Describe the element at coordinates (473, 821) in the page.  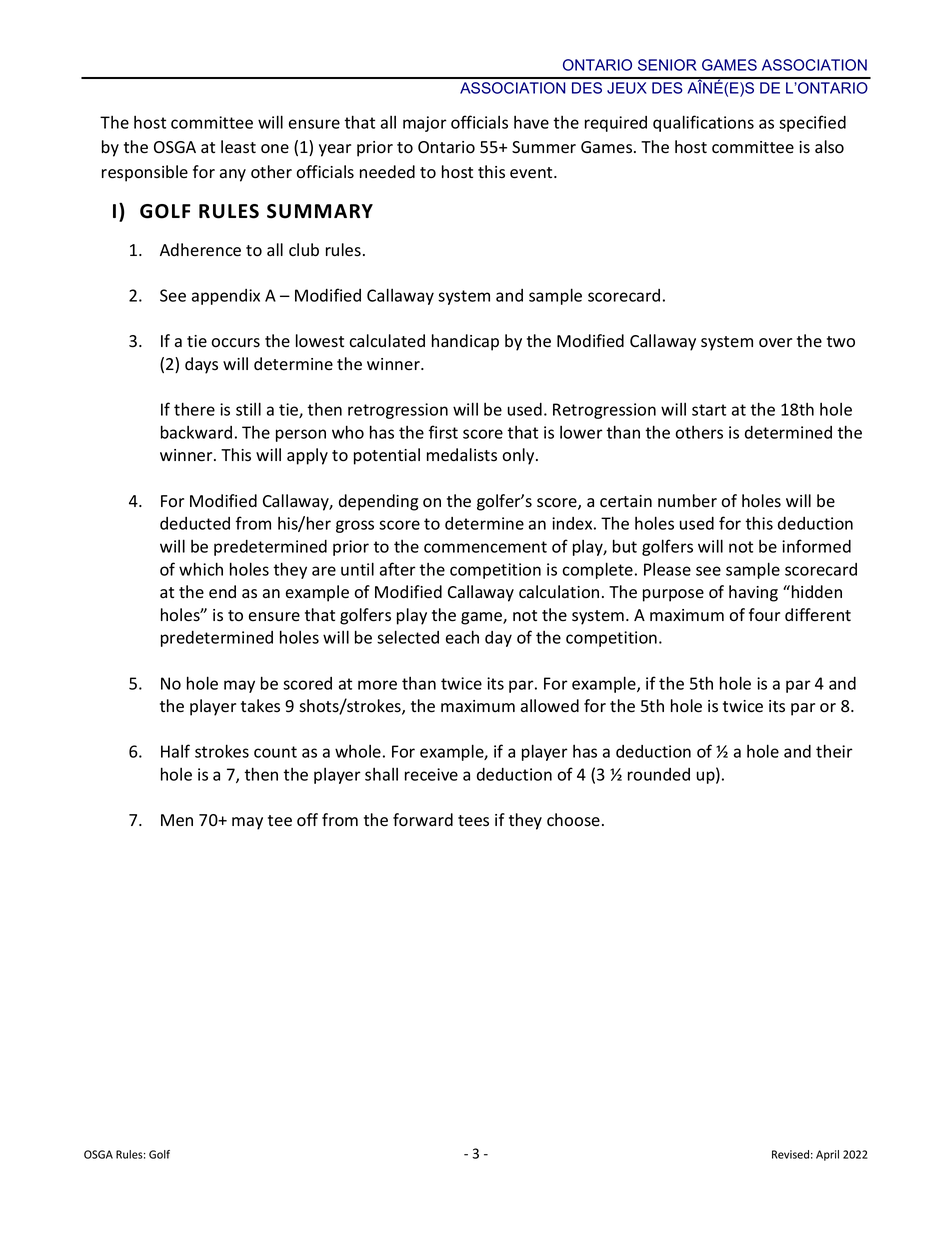
I see `tees` at that location.
